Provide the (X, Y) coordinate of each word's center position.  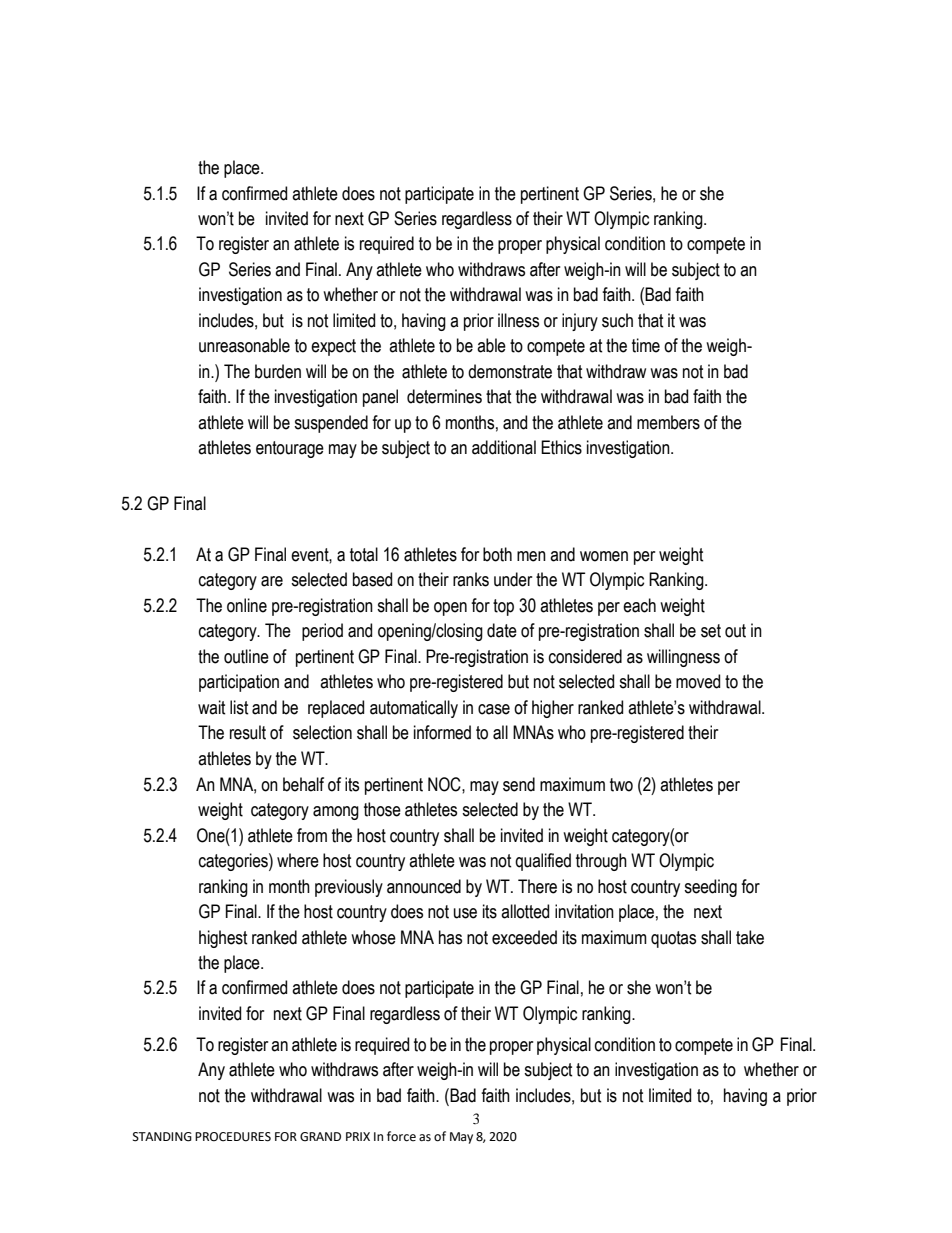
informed (442, 732)
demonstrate (510, 371)
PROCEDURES (233, 1137)
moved (698, 681)
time (646, 345)
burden (278, 371)
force (401, 1136)
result (248, 732)
